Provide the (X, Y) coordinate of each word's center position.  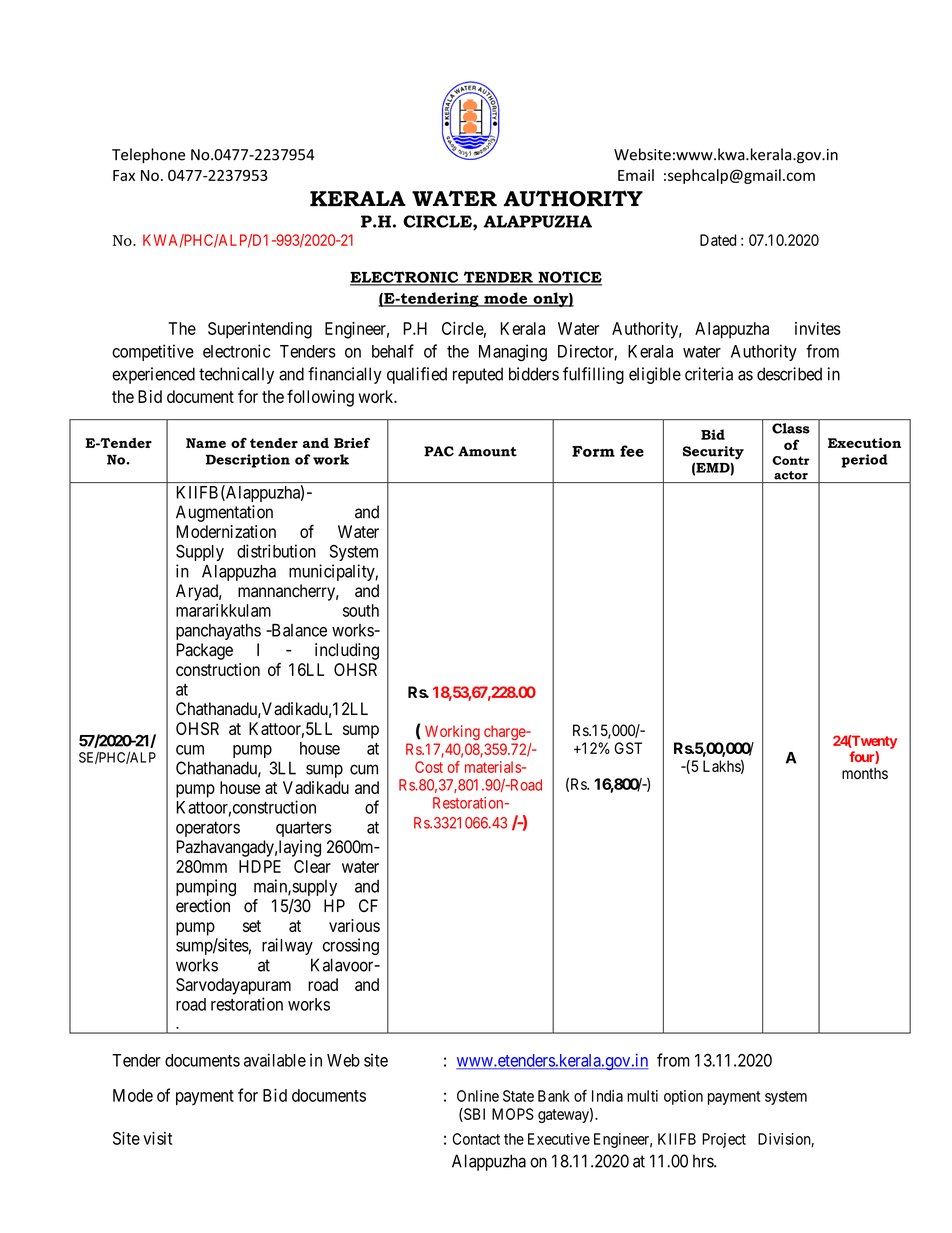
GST (628, 748)
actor (791, 475)
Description (248, 461)
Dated (718, 240)
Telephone (148, 155)
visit (157, 1138)
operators (208, 829)
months (865, 773)
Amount (487, 451)
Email (636, 175)
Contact (476, 1139)
